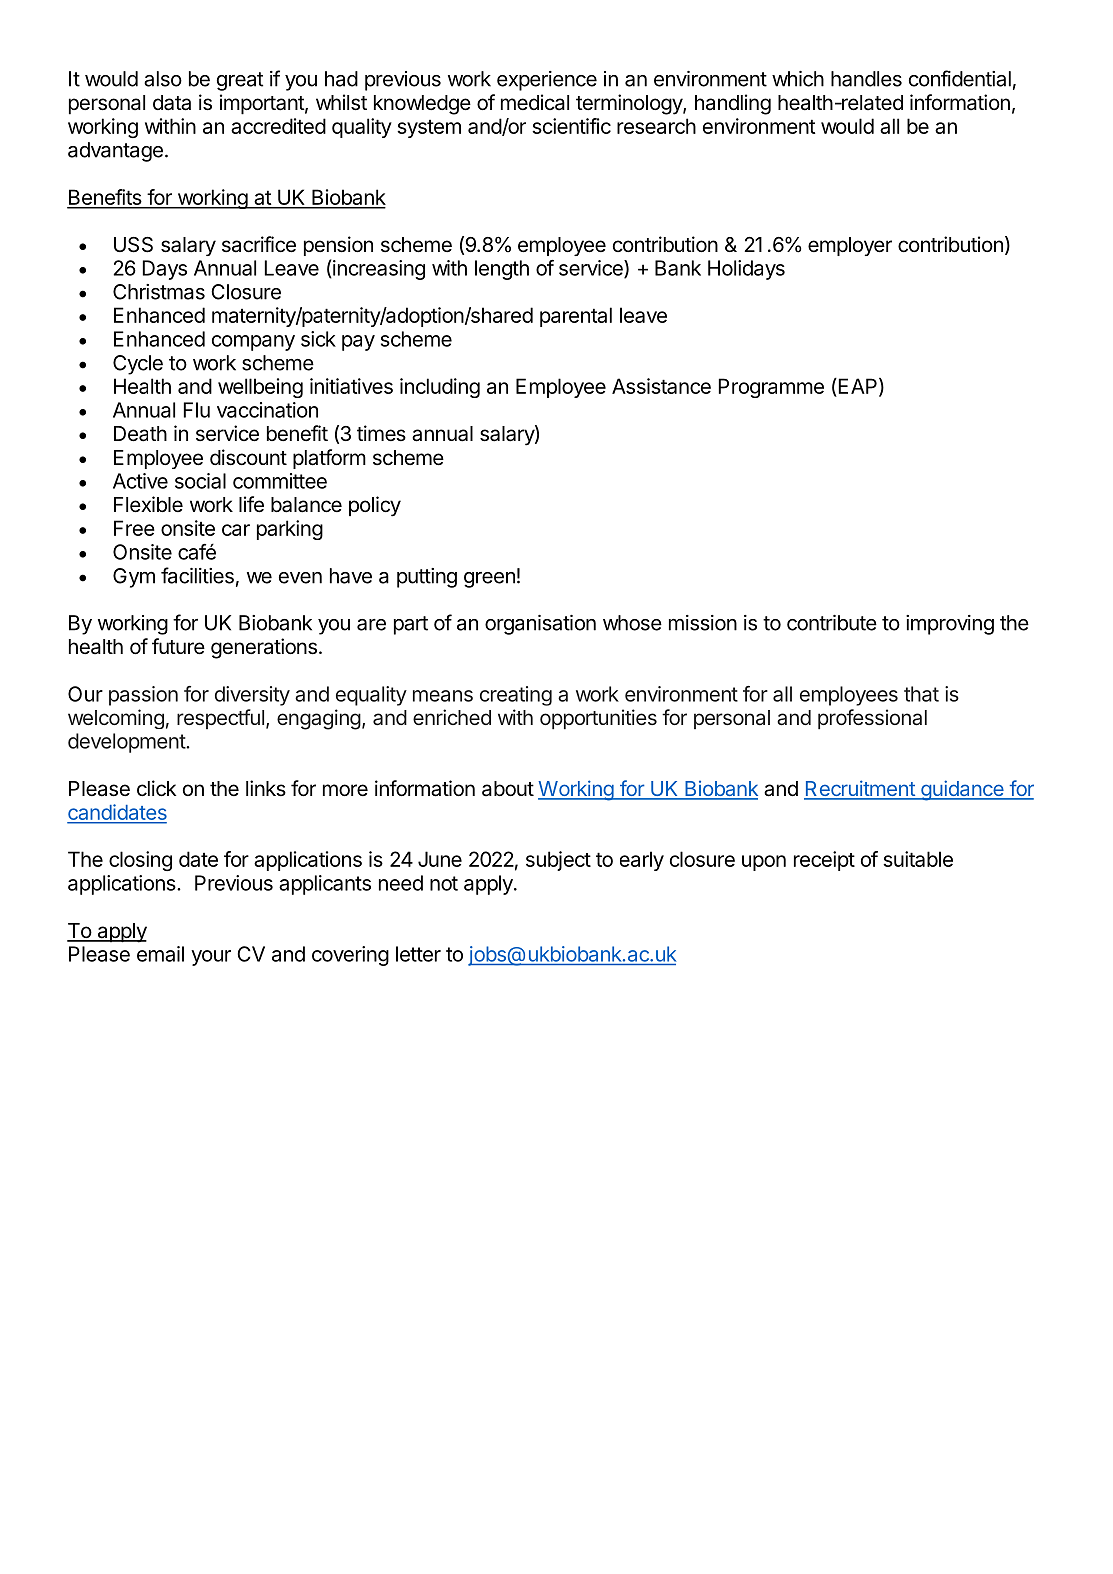 This screenshot has height=1574, width=1113. What do you see at coordinates (832, 623) in the screenshot?
I see `contribute` at bounding box center [832, 623].
